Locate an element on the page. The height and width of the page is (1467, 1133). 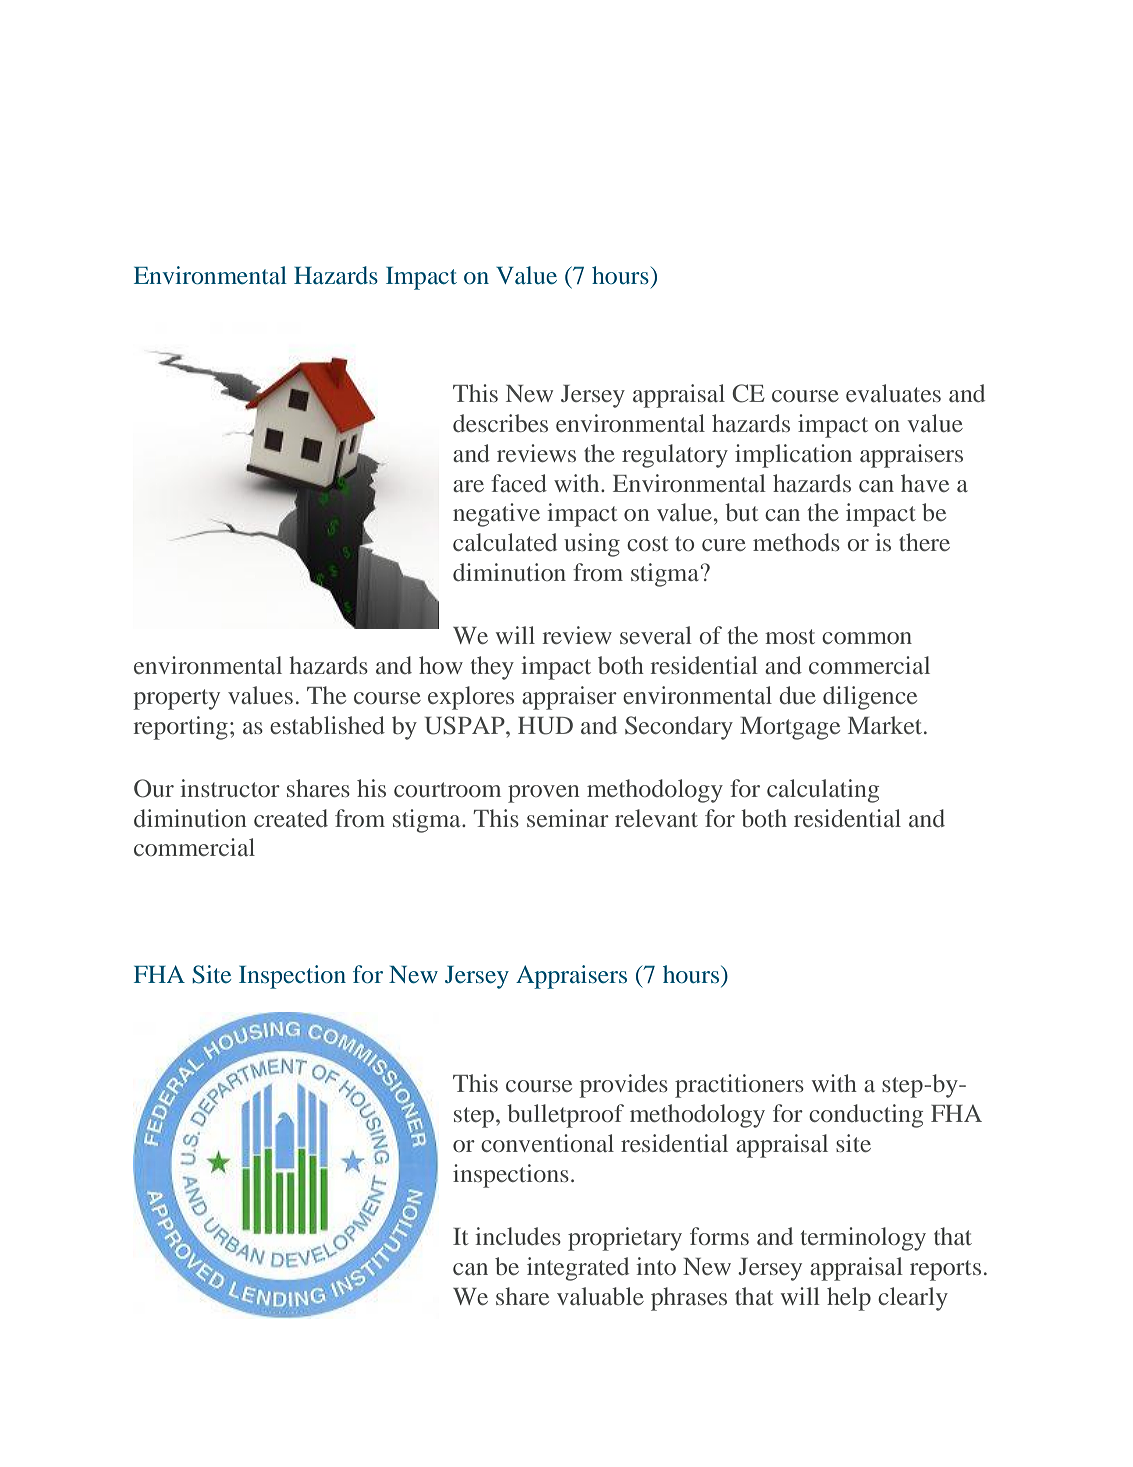
diligence is located at coordinates (870, 698).
